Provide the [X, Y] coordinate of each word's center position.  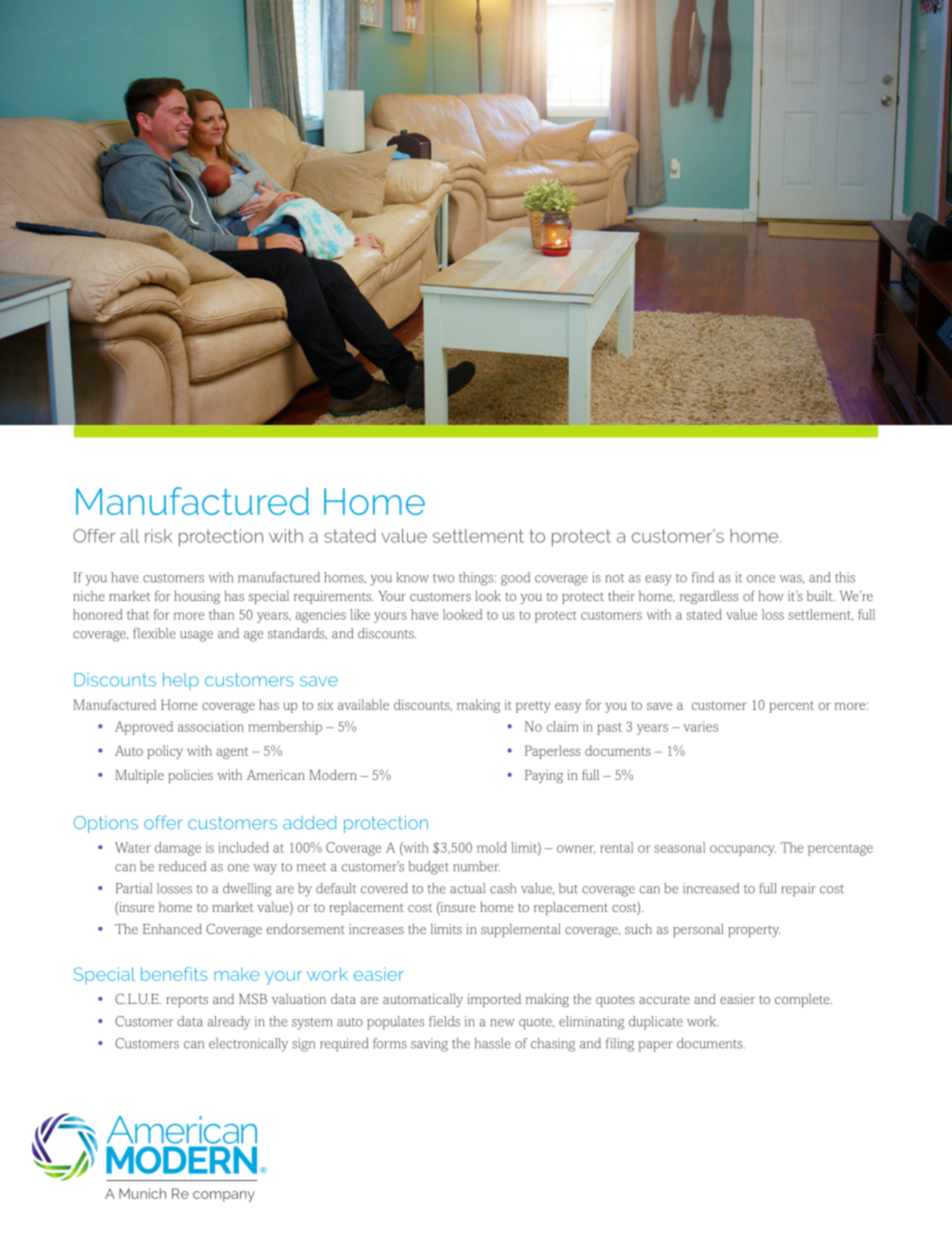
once [761, 579]
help [181, 681]
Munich [142, 1193]
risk [158, 536]
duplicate [656, 1023]
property [754, 931]
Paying [544, 776]
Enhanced [172, 928]
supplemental [521, 930]
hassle [492, 1043]
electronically [248, 1045]
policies [190, 776]
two [443, 578]
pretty [533, 707]
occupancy [743, 850]
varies [700, 726]
